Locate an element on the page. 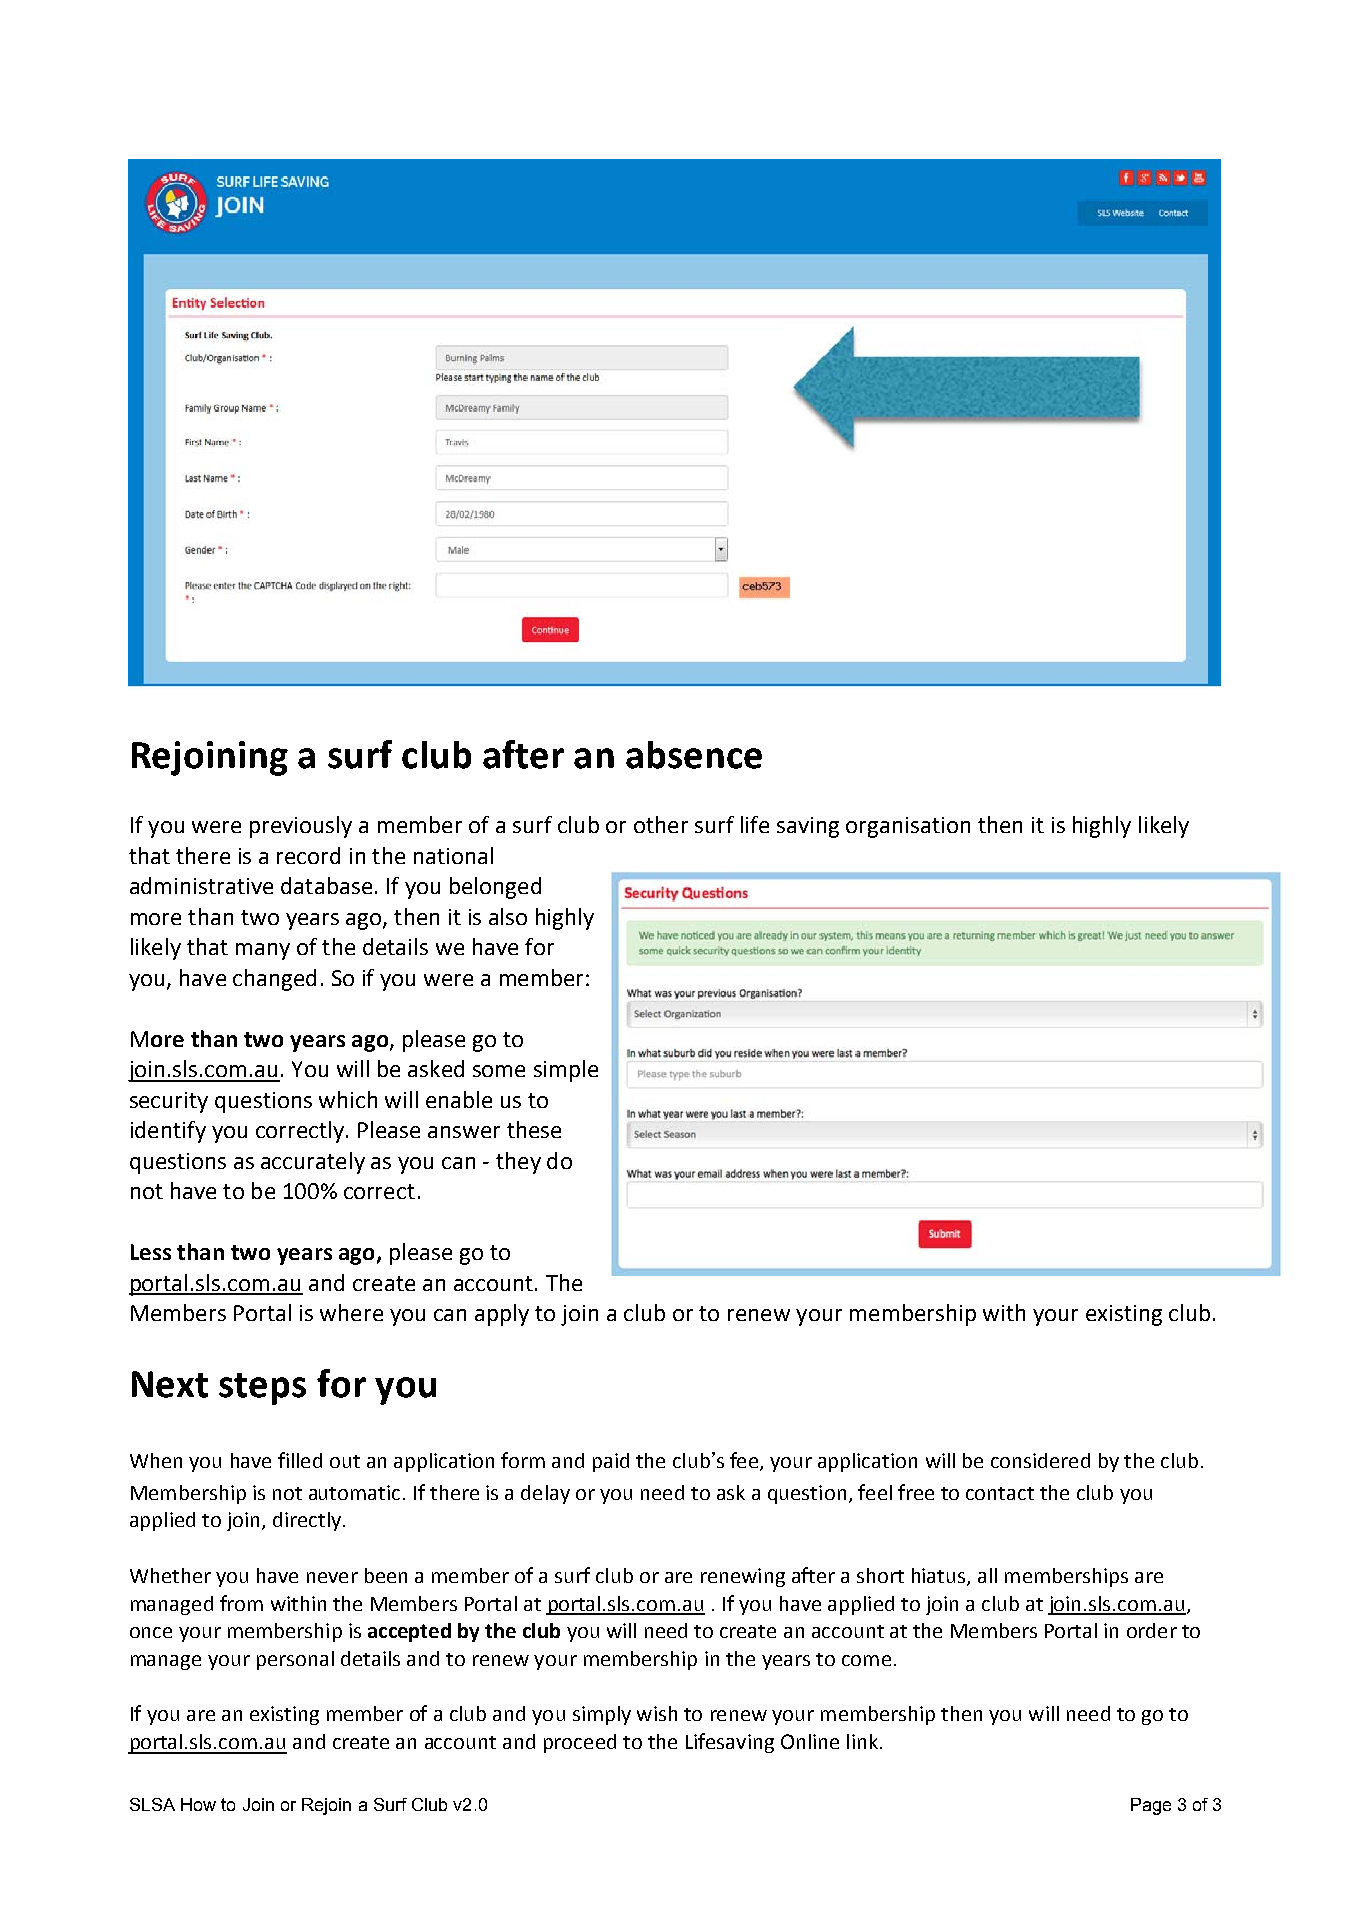 The width and height of the image is (1351, 1912). other is located at coordinates (661, 824).
